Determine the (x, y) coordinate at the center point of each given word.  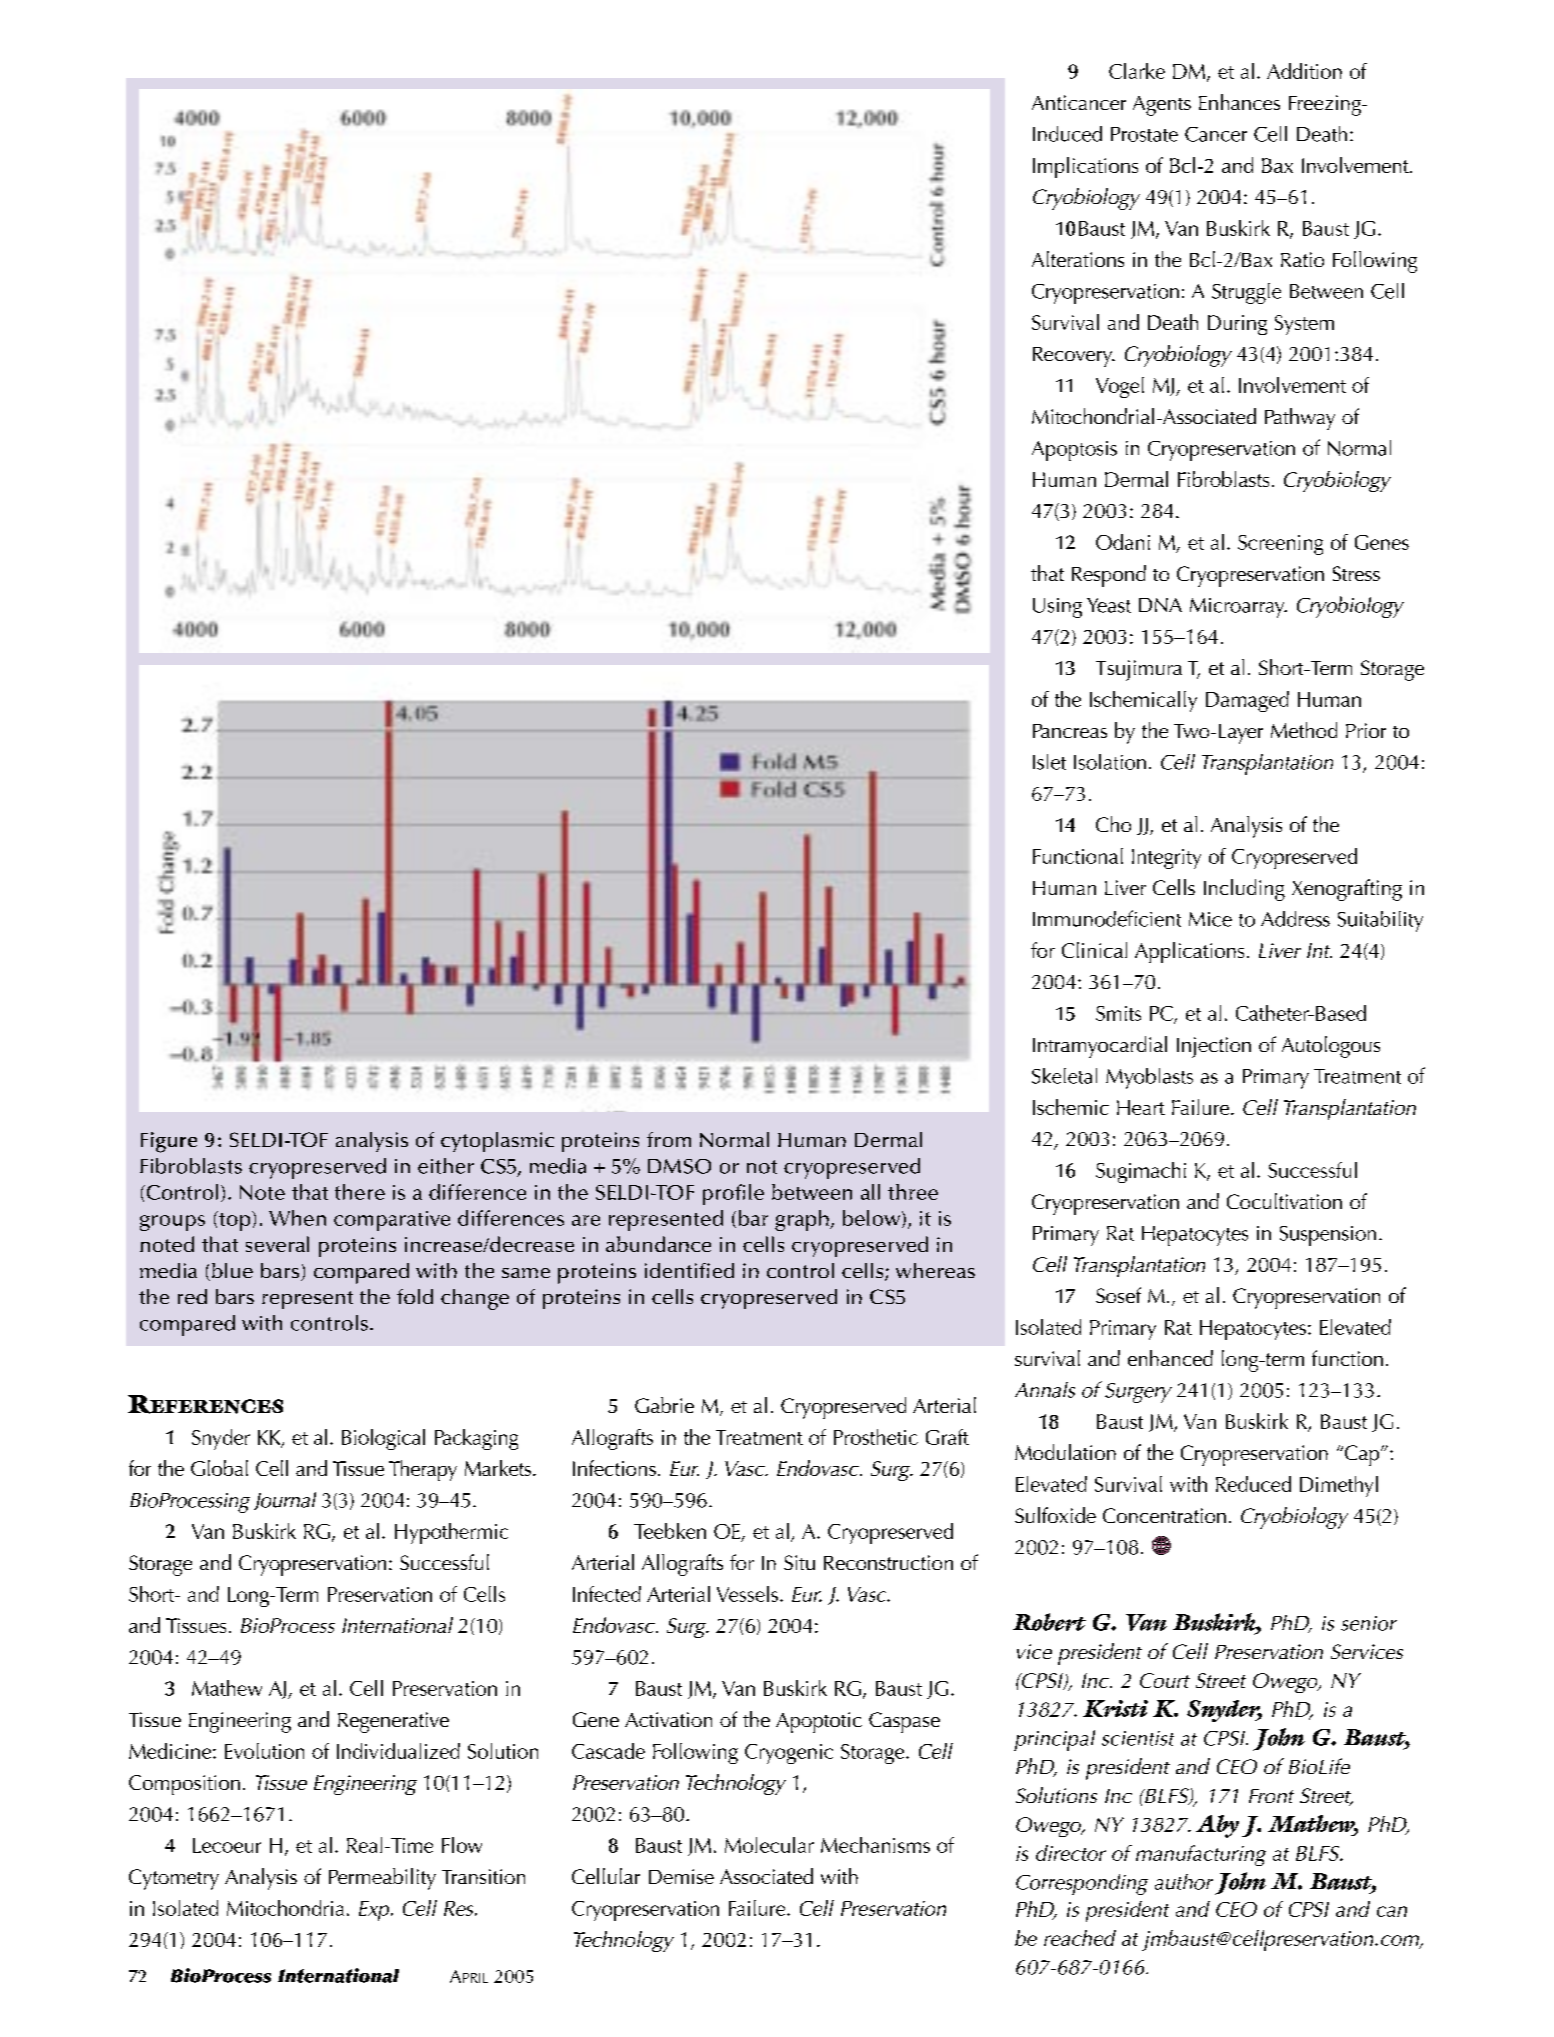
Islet (1049, 762)
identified (689, 1270)
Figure (169, 1142)
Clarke (1137, 71)
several (277, 1244)
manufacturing (1201, 1855)
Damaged (1247, 701)
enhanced (1170, 1358)
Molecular (769, 1845)
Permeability (382, 1879)
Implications (1085, 167)
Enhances (1239, 102)
